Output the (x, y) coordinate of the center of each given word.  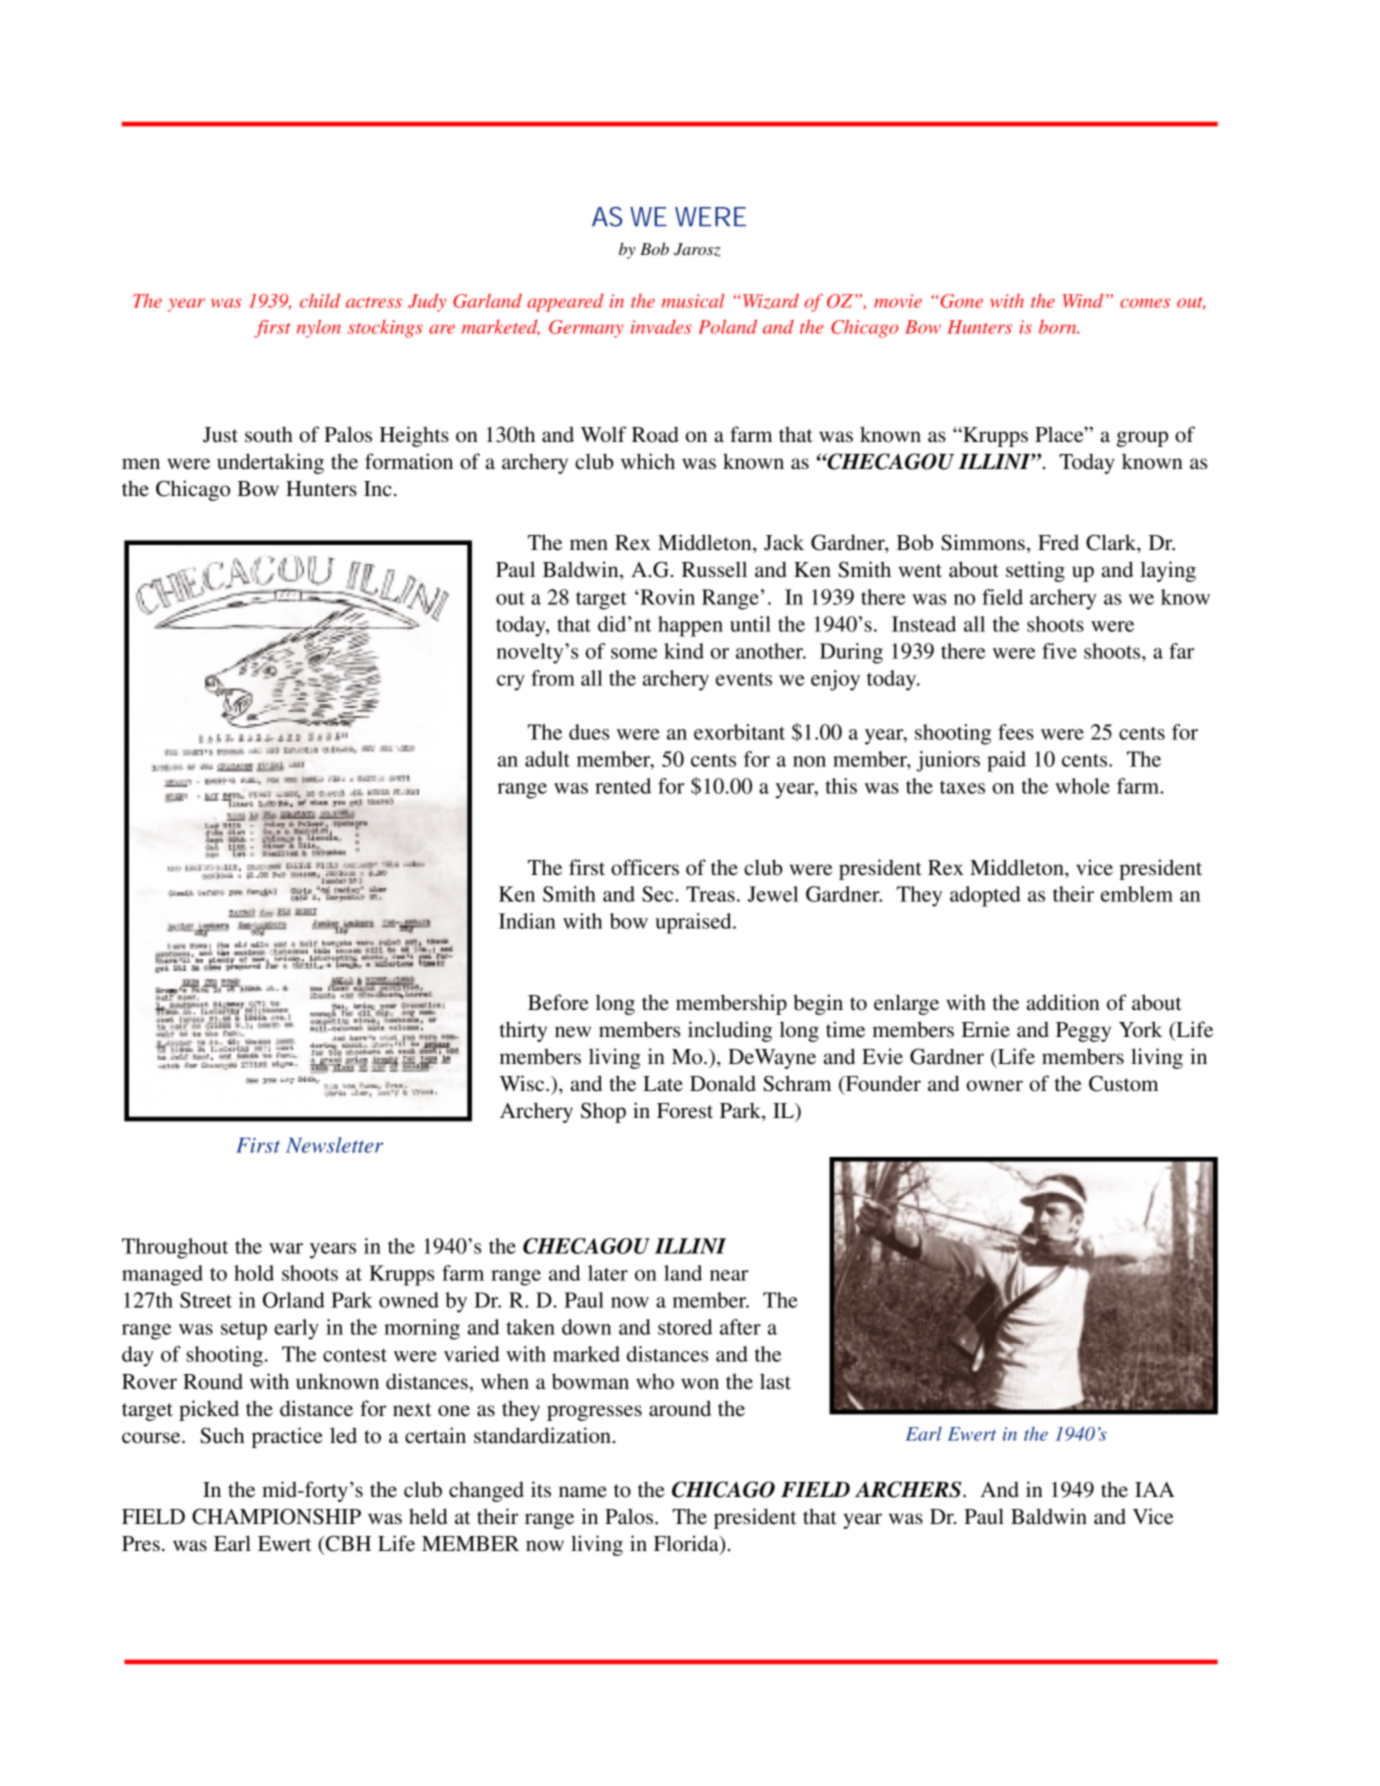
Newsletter (335, 1145)
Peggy (1083, 1032)
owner (995, 1086)
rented (623, 786)
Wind (1083, 301)
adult (547, 759)
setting (1035, 571)
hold (254, 1273)
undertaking (270, 463)
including (730, 1031)
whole (1082, 786)
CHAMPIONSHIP (276, 1516)
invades (661, 327)
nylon (319, 329)
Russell (714, 569)
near (729, 1275)
